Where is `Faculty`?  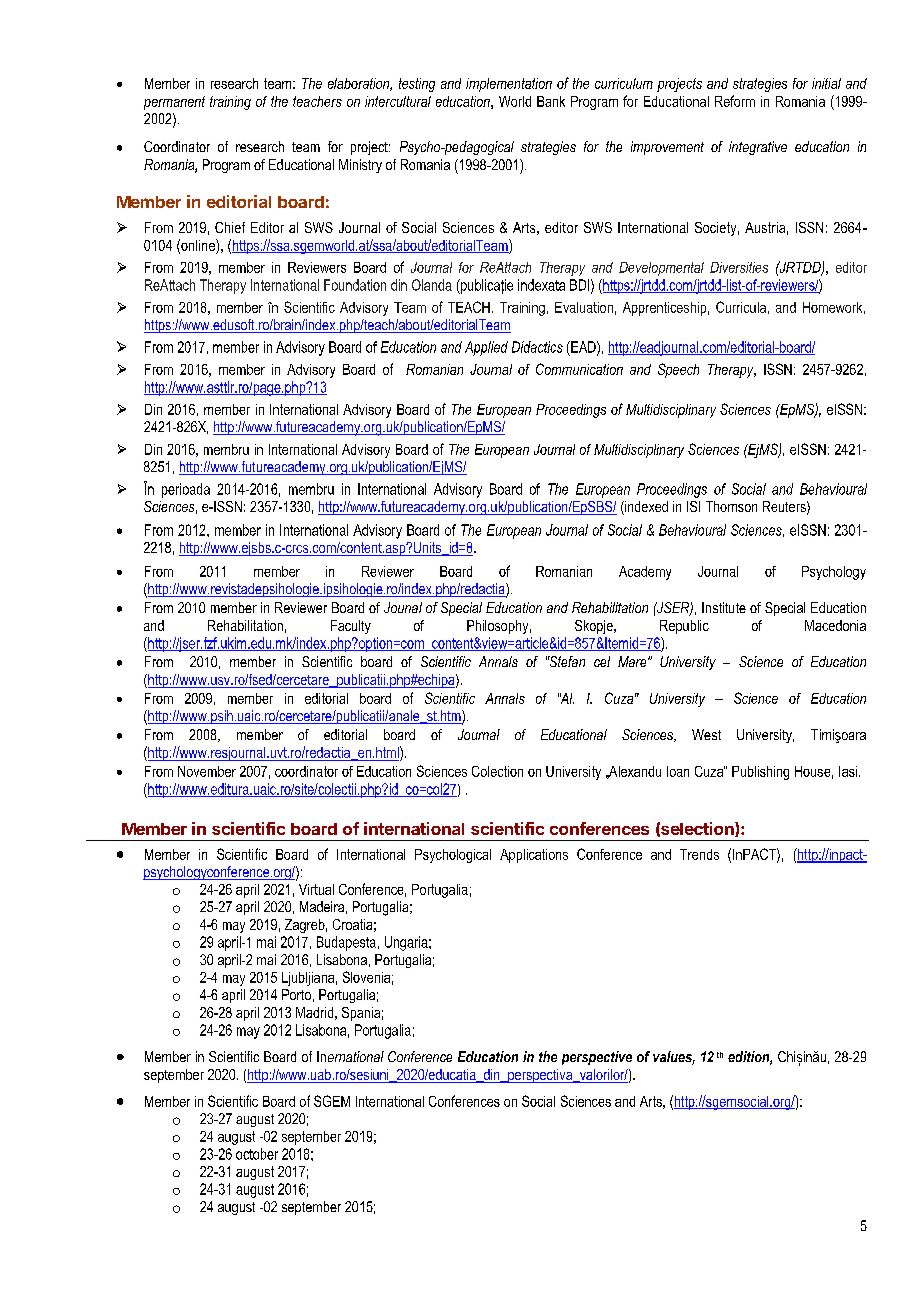 Faculty is located at coordinates (351, 627).
